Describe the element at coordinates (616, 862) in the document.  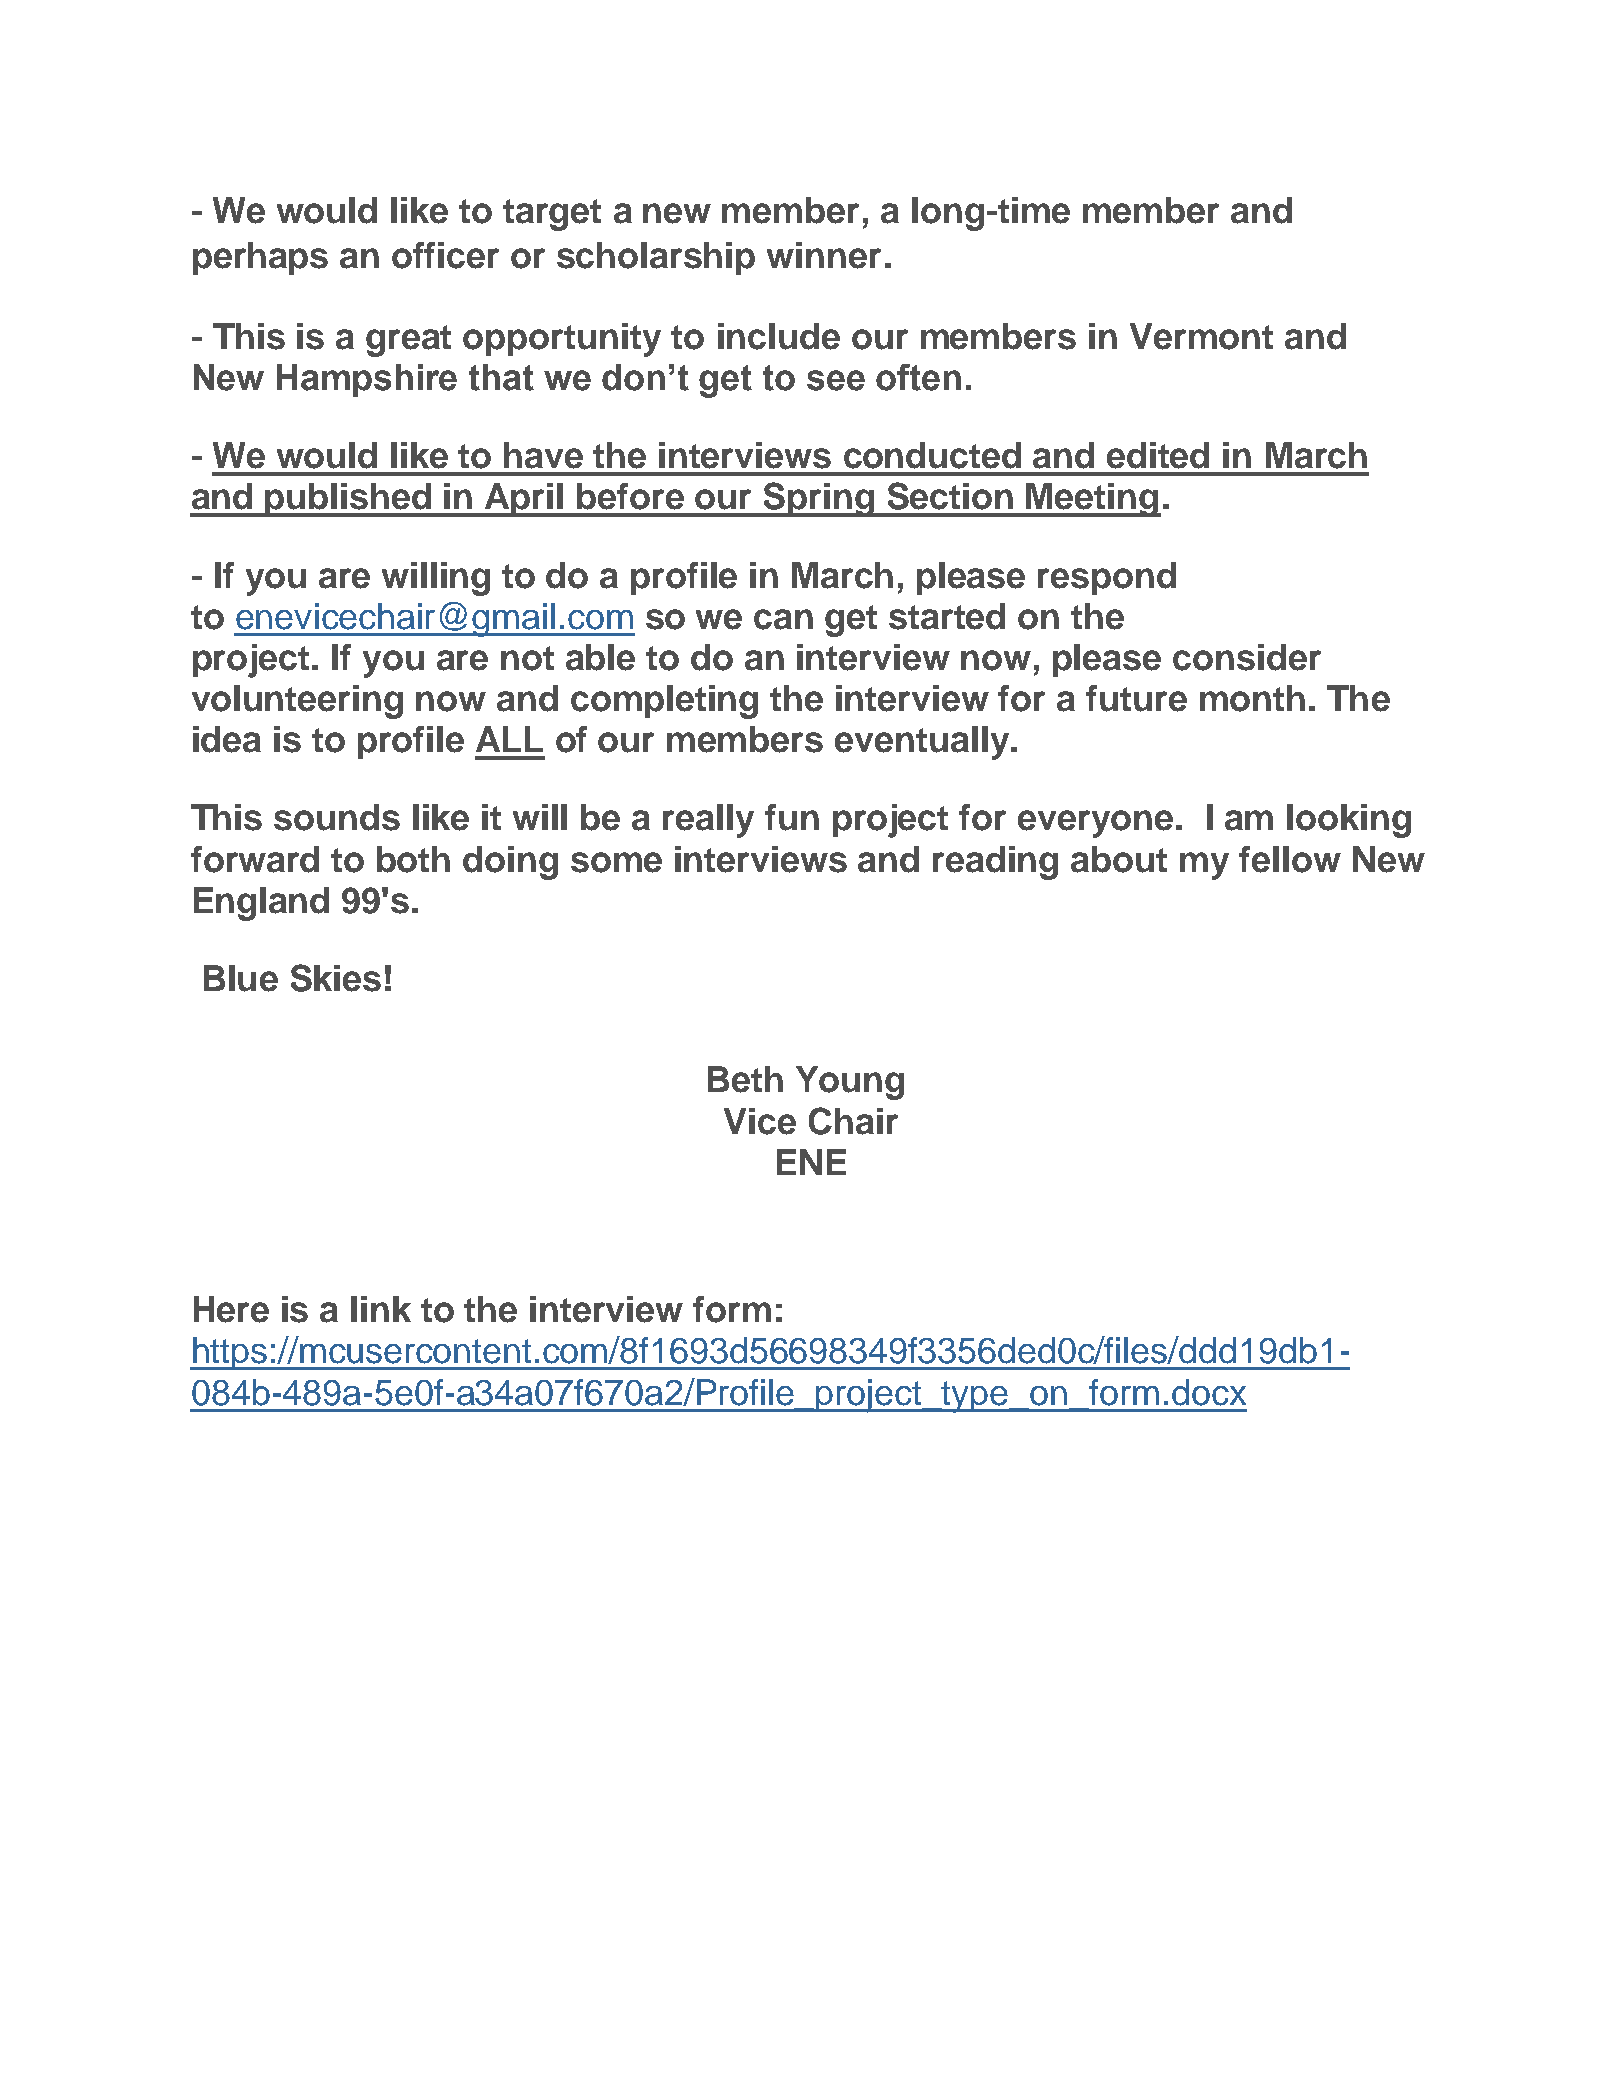
I see `some` at that location.
